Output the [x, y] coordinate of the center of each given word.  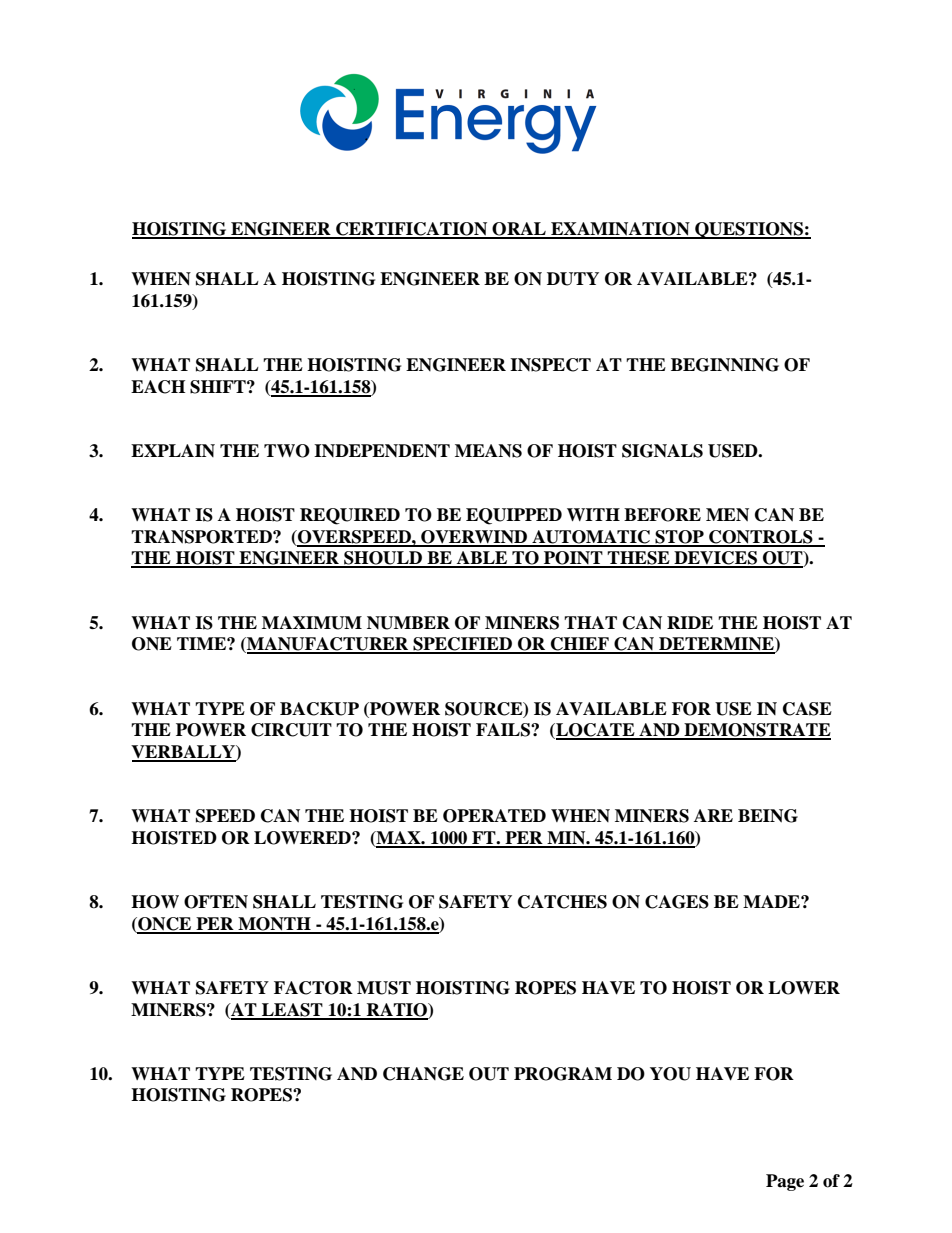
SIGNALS [662, 451]
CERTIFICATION [412, 230]
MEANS [488, 451]
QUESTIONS [749, 230]
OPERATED [494, 816]
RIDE [690, 622]
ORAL [519, 230]
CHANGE [423, 1074]
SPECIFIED [463, 645]
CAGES [677, 902]
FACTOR [313, 988]
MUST [384, 988]
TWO [287, 451]
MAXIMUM [312, 623]
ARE [713, 815]
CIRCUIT [291, 730]
